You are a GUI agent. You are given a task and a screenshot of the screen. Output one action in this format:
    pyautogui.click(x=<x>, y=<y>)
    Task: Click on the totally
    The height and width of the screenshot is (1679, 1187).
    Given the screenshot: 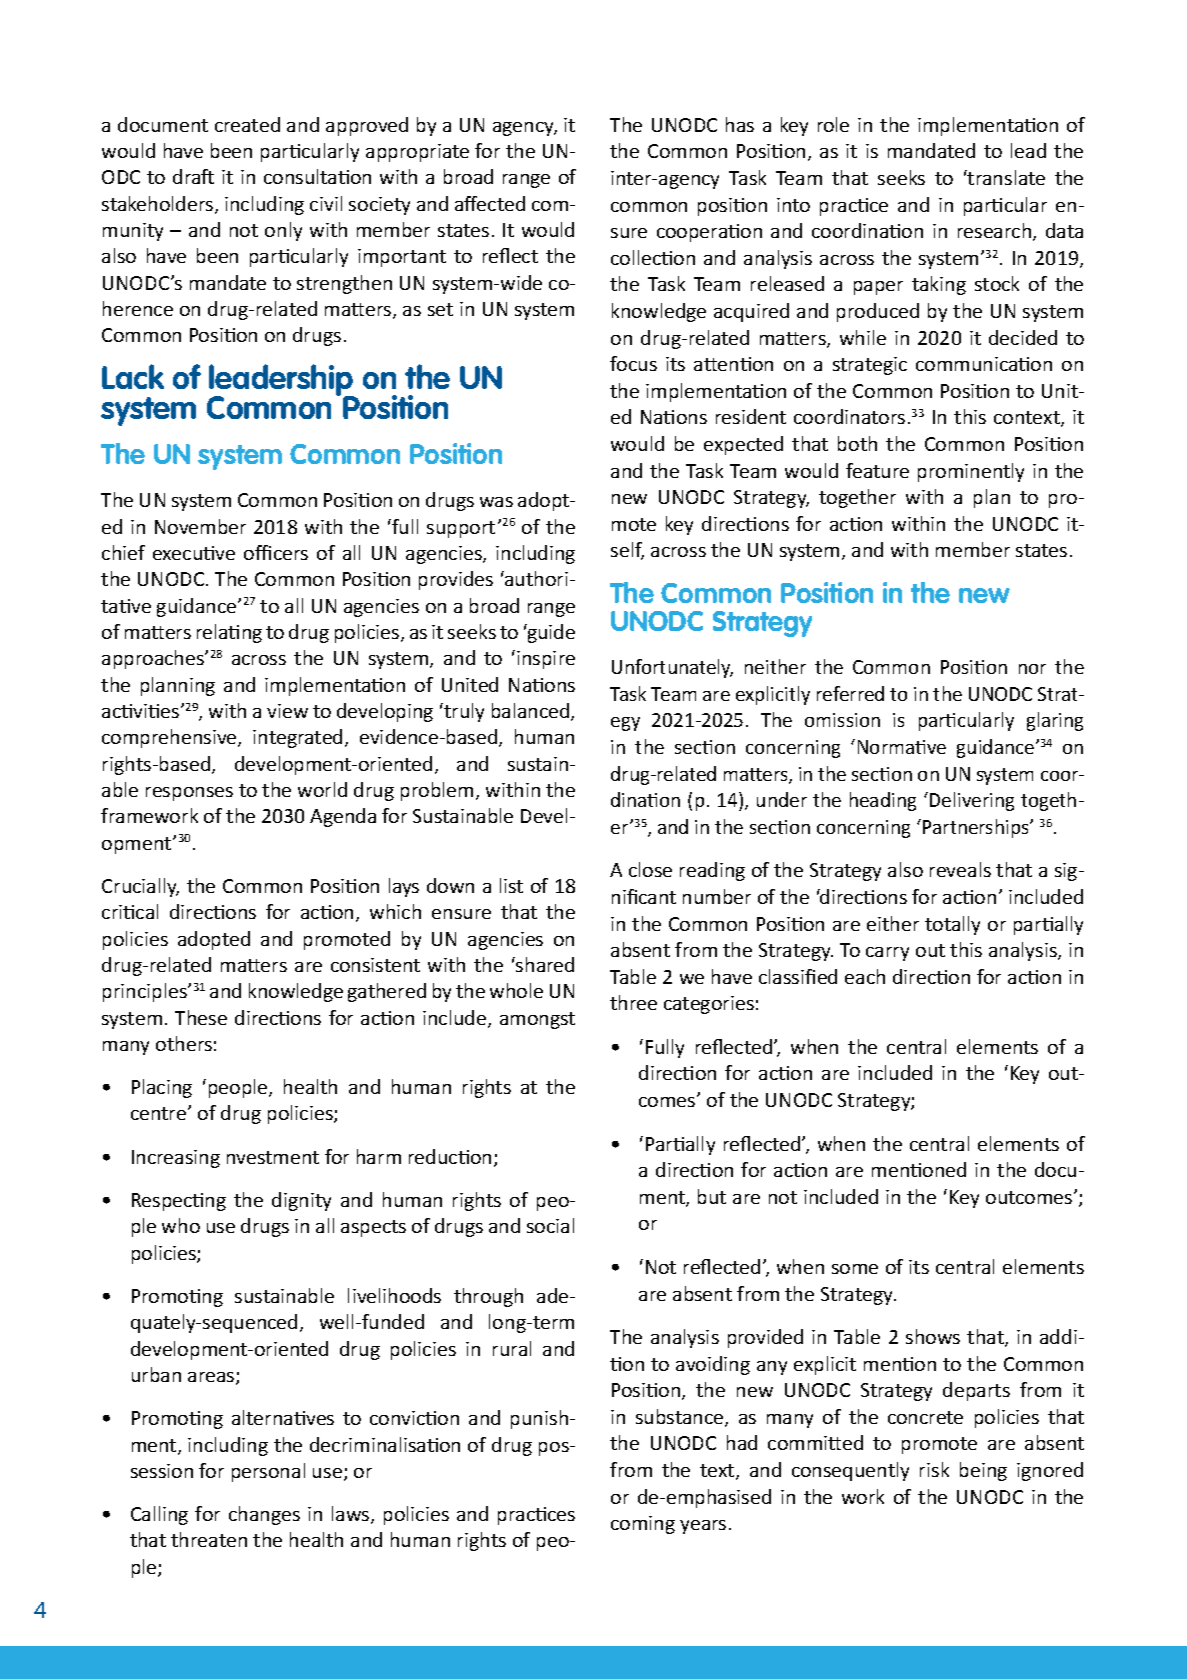 What is the action you would take?
    pyautogui.click(x=952, y=925)
